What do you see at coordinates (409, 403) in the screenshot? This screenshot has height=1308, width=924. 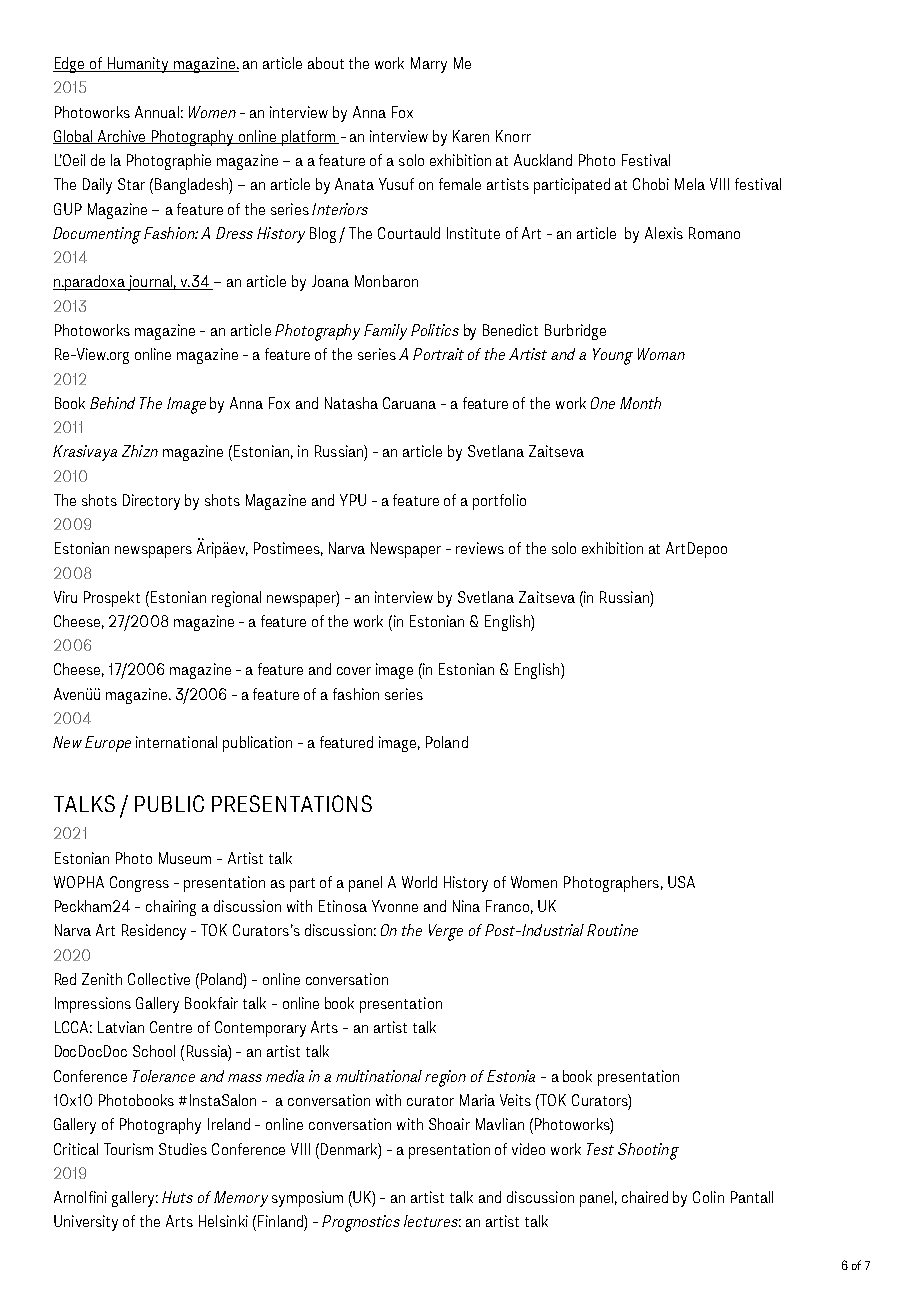 I see `Caruana` at bounding box center [409, 403].
